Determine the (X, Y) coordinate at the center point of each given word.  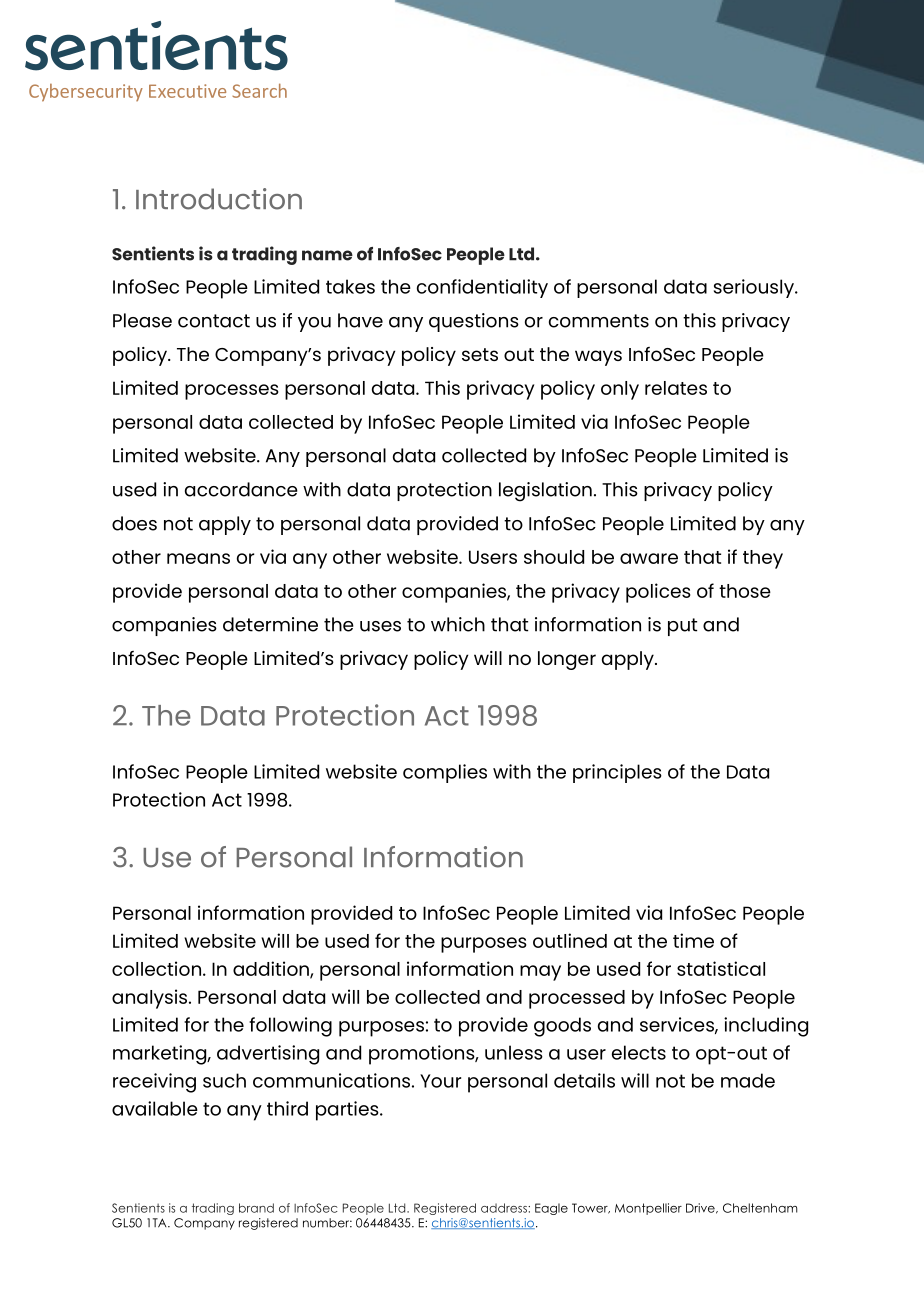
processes (232, 392)
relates (676, 388)
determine (270, 624)
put (682, 627)
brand (256, 1208)
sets (480, 354)
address (505, 1208)
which (458, 624)
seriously (755, 288)
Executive (187, 91)
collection (156, 968)
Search (259, 90)
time (693, 940)
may (540, 973)
